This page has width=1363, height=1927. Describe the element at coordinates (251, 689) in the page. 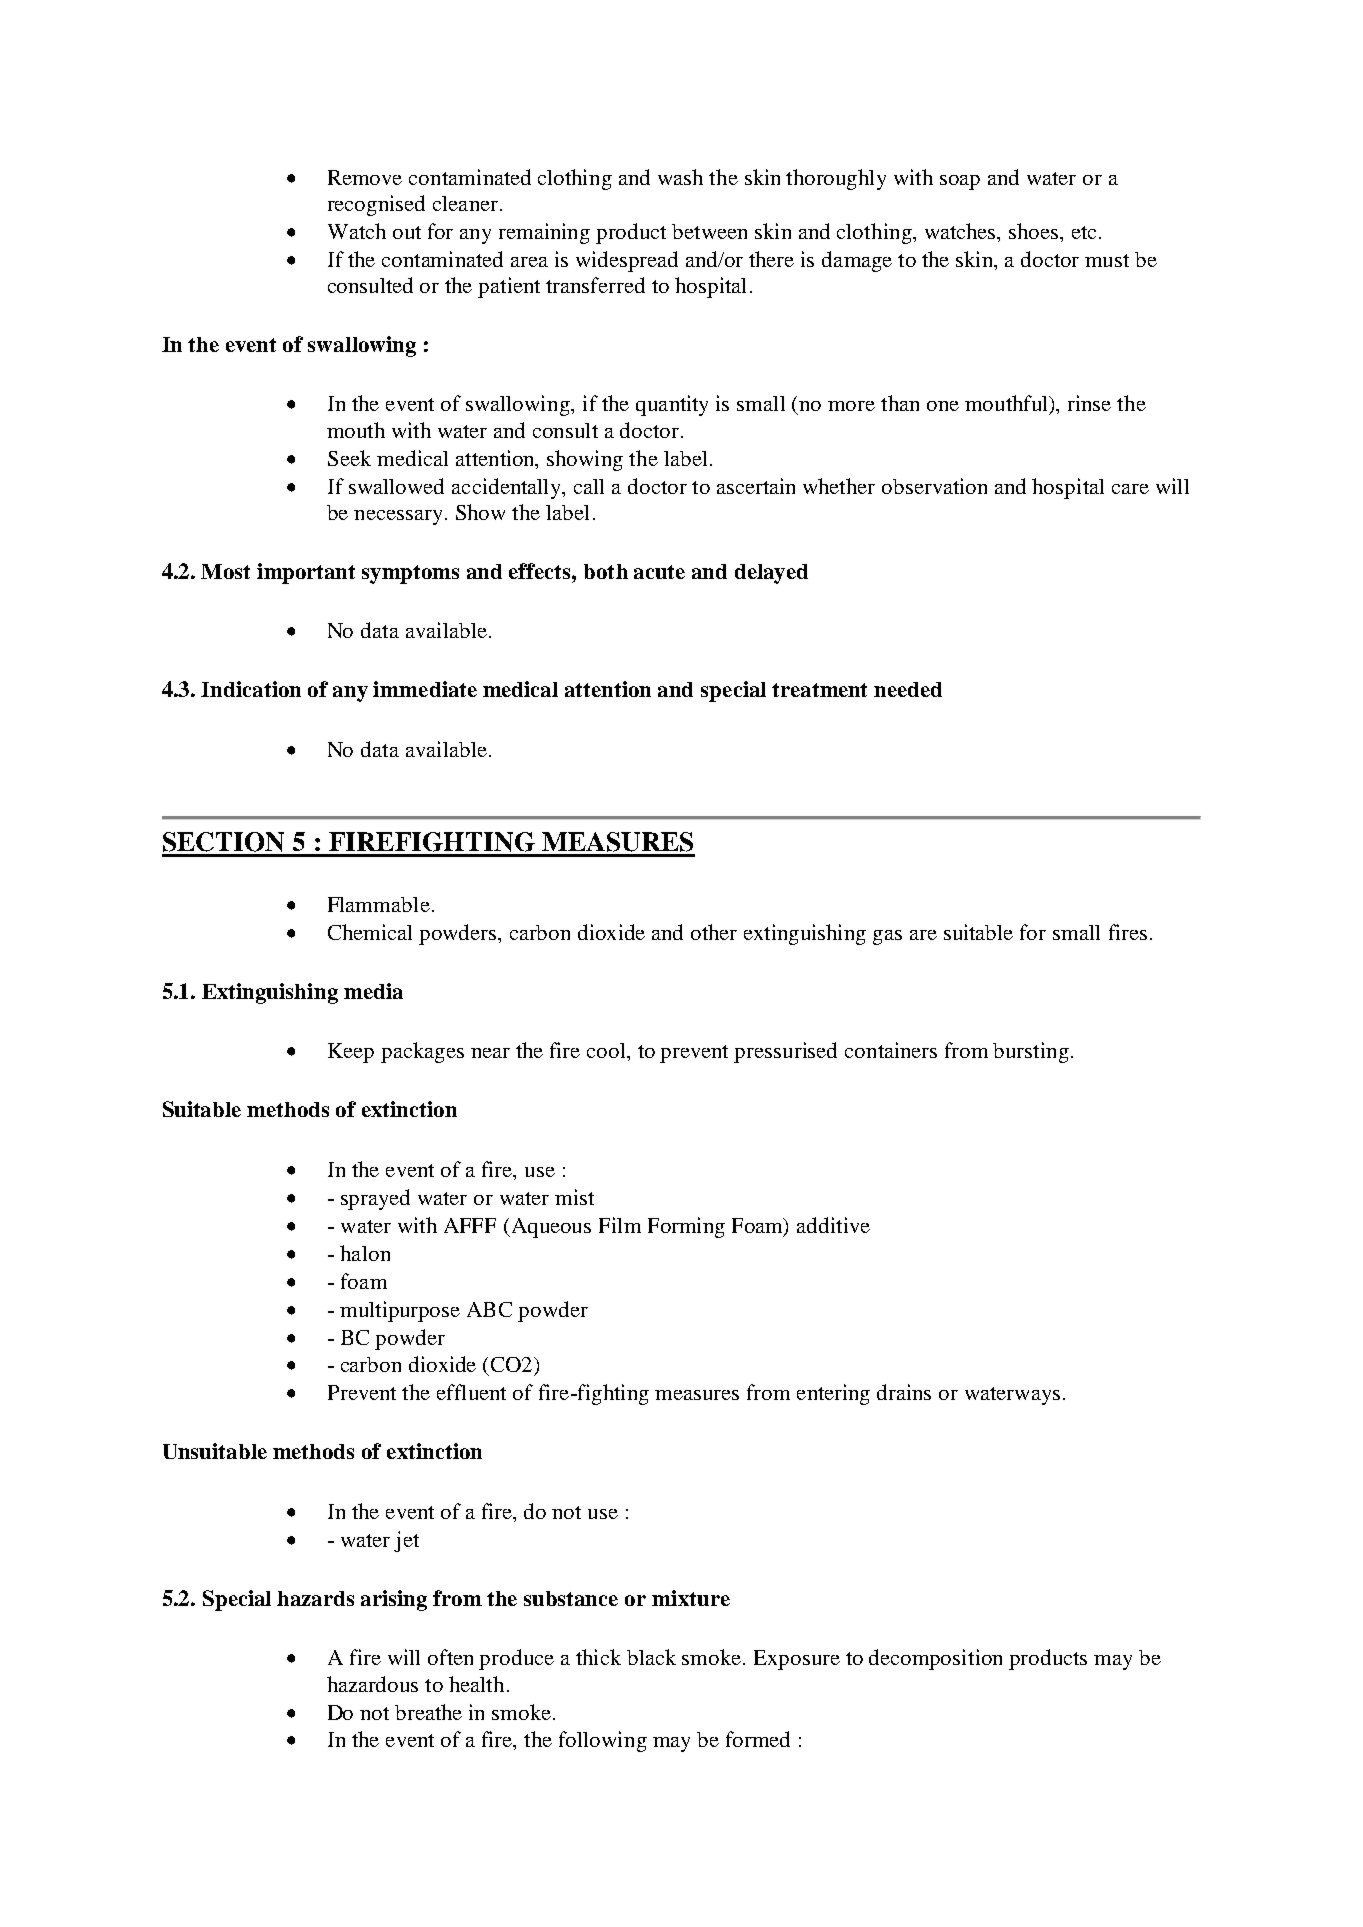

I see `Indication` at that location.
